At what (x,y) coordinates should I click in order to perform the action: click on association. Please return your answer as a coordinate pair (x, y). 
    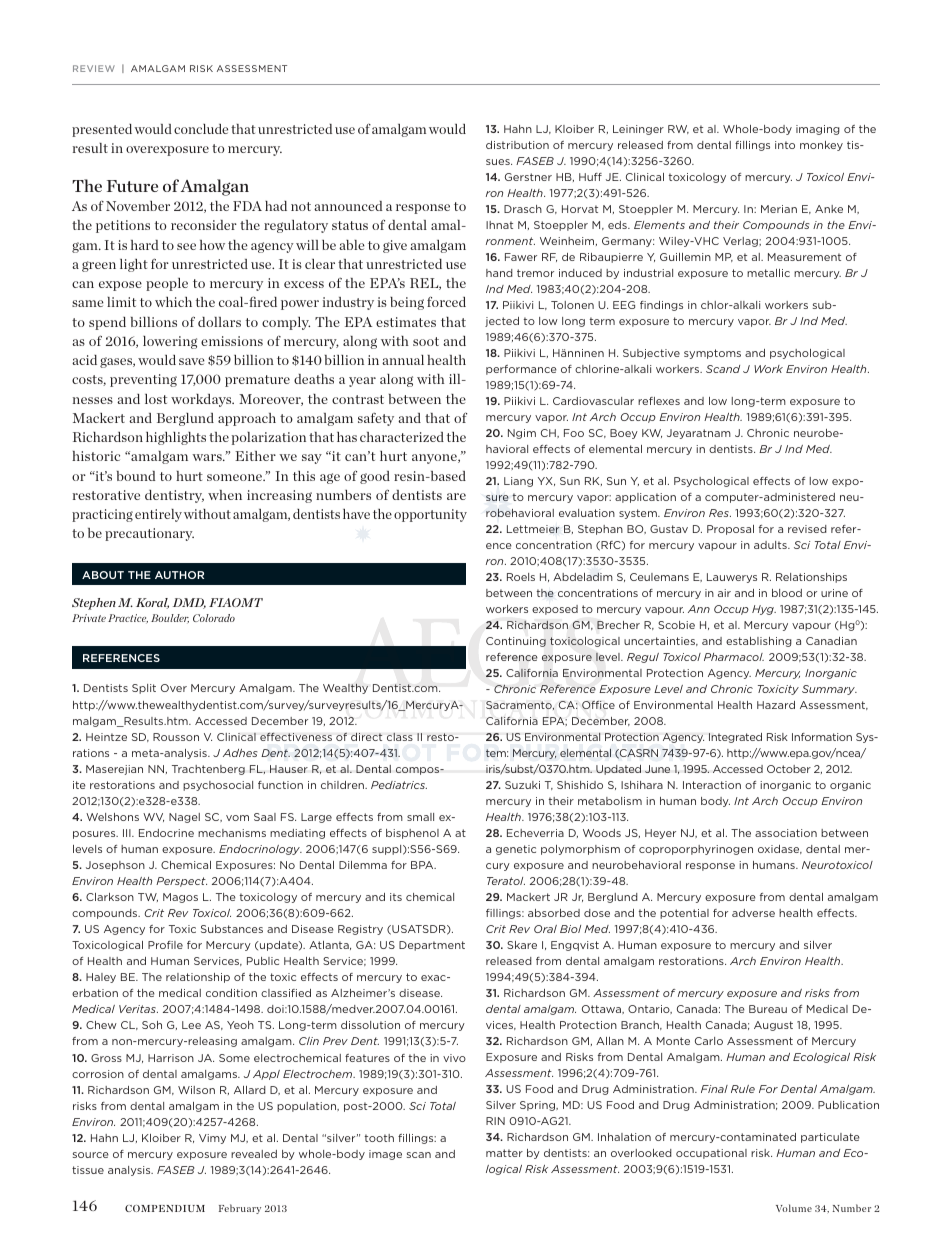
    Looking at the image, I should click on (786, 833).
